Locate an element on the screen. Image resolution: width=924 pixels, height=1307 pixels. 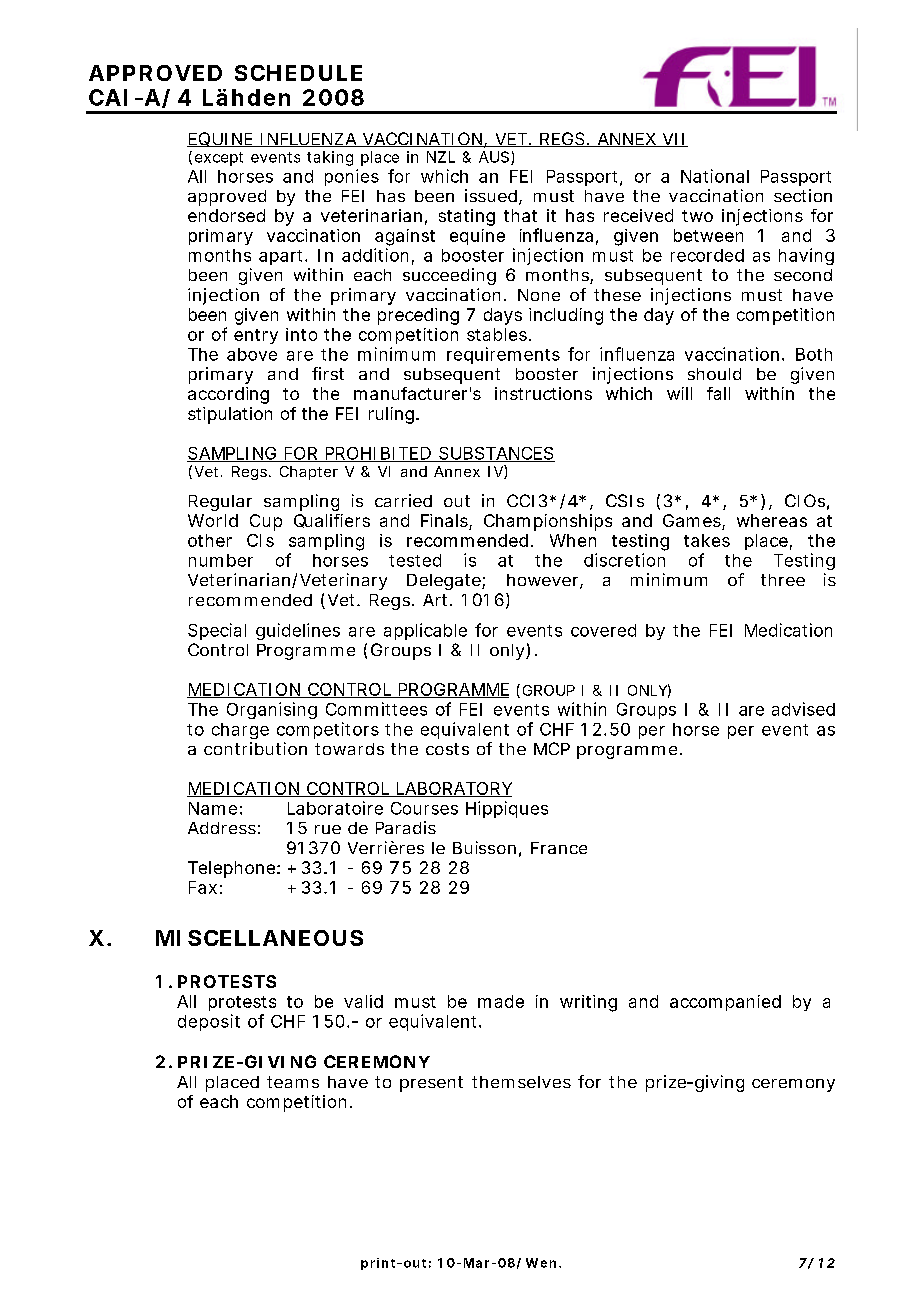
number is located at coordinates (221, 560).
